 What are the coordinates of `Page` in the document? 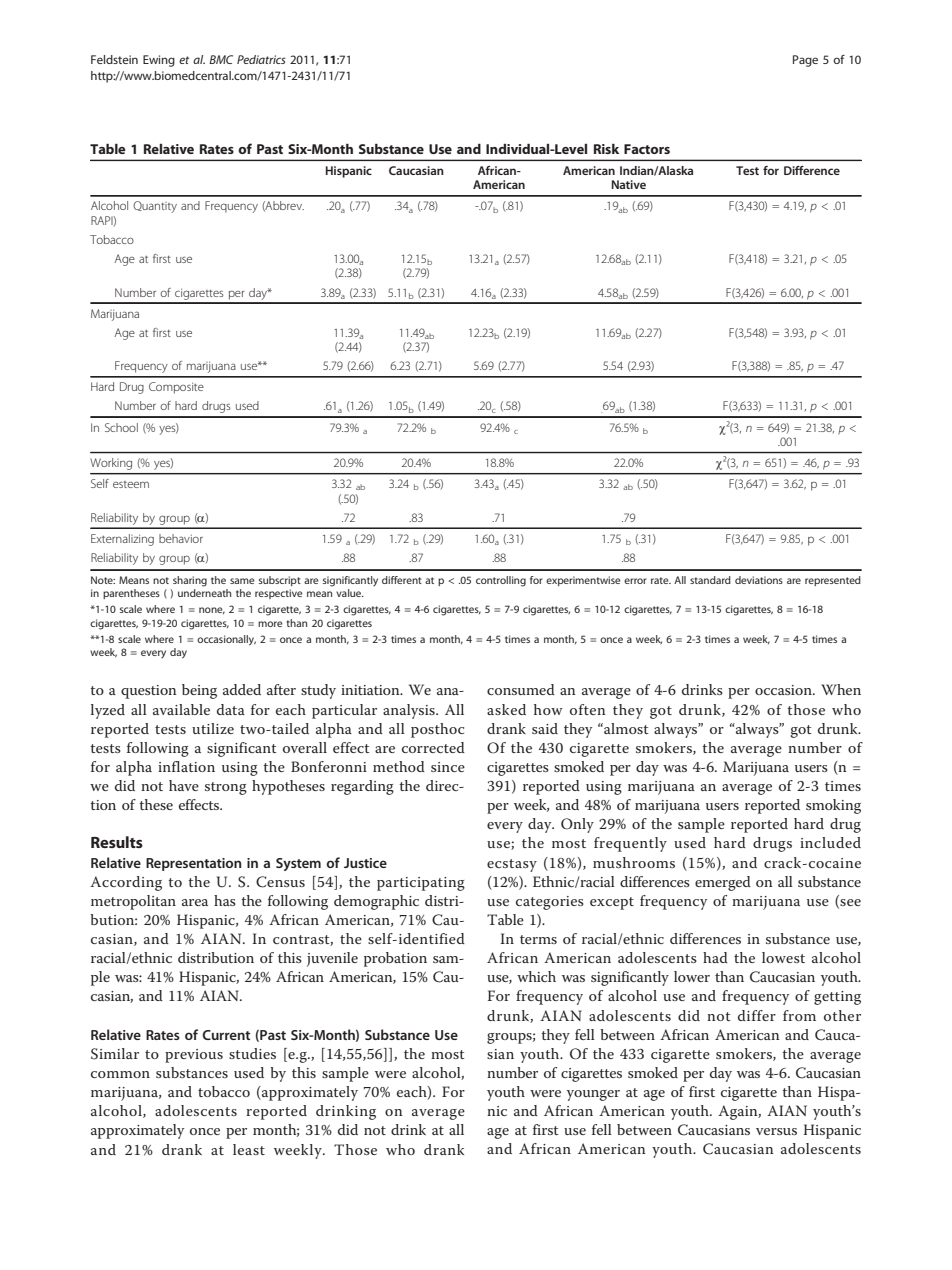 It's located at (805, 61).
